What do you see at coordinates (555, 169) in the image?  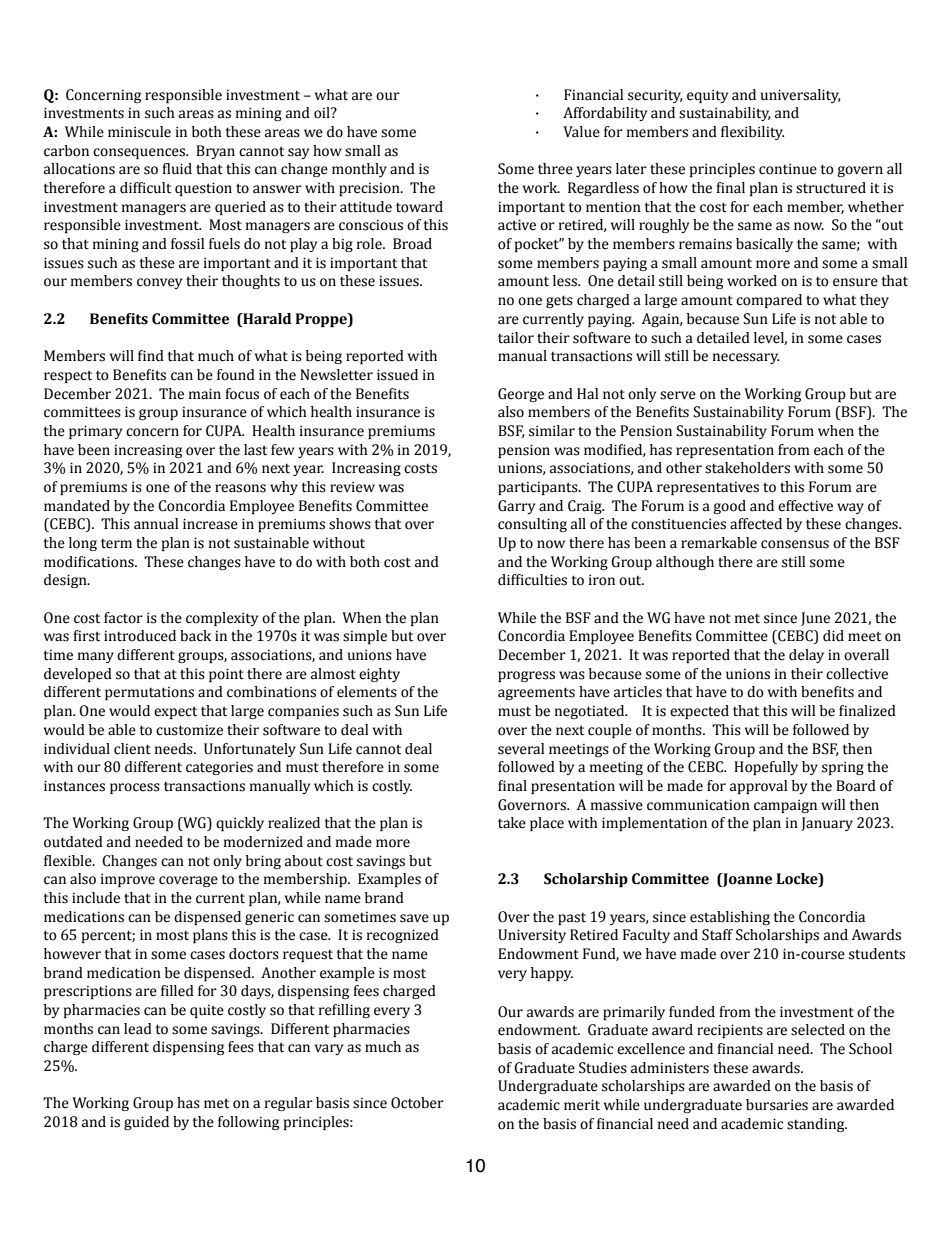 I see `three` at bounding box center [555, 169].
